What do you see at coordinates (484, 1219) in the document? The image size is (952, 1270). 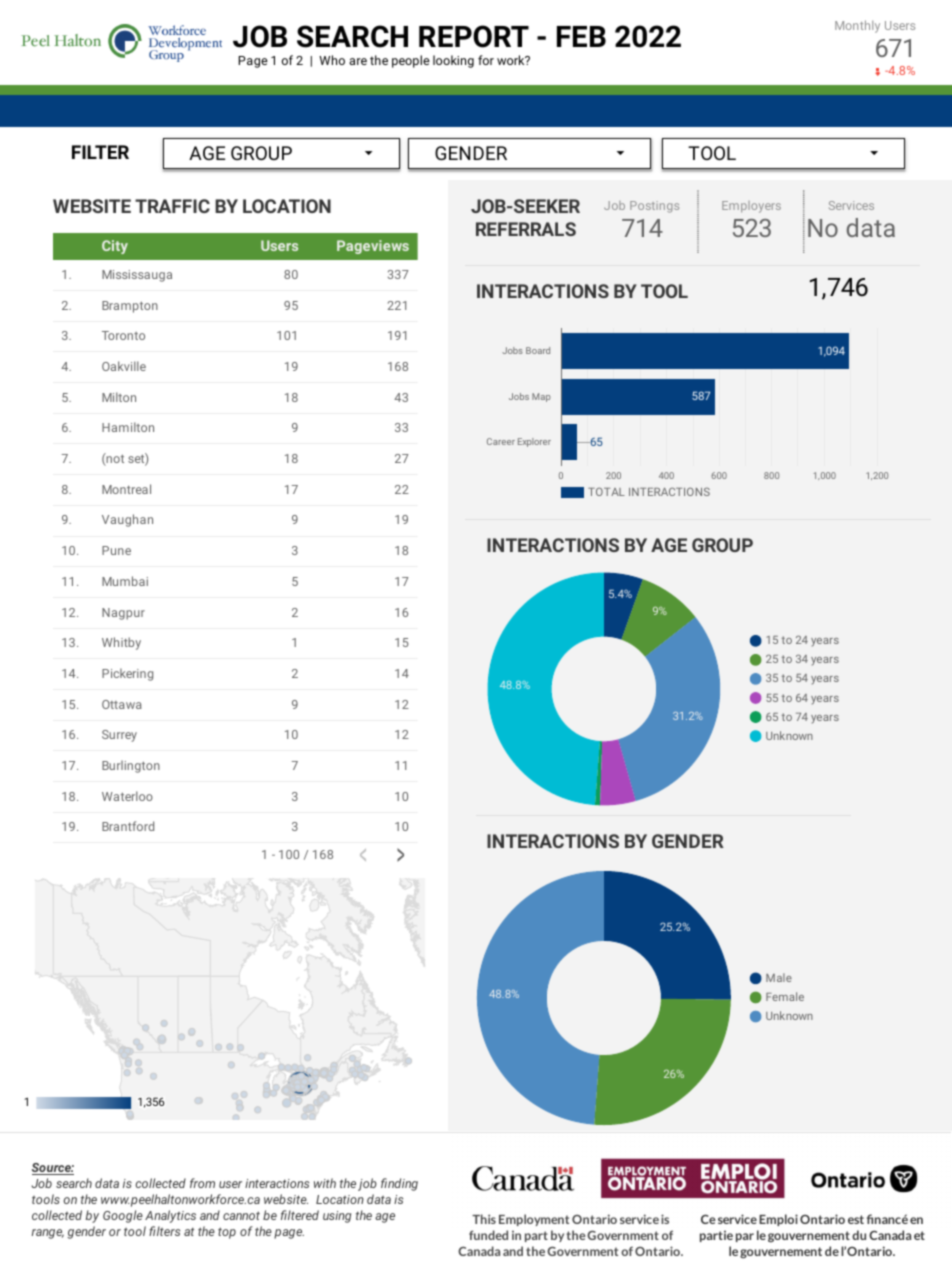 I see `This` at bounding box center [484, 1219].
